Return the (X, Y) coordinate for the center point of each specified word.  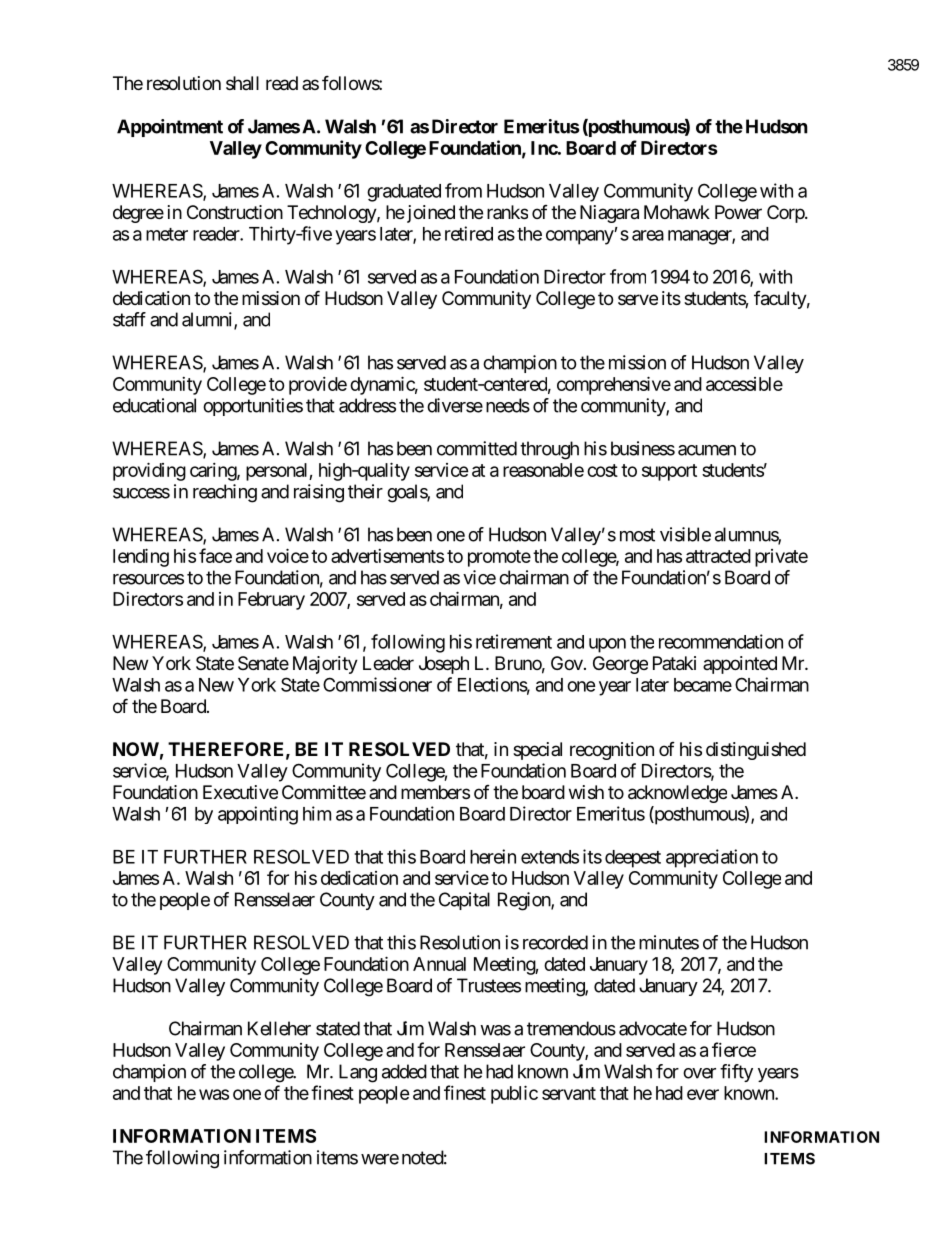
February (271, 601)
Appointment (170, 128)
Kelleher (279, 1028)
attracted (718, 556)
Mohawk (677, 212)
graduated (404, 193)
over (699, 1073)
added (404, 1071)
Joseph (444, 665)
